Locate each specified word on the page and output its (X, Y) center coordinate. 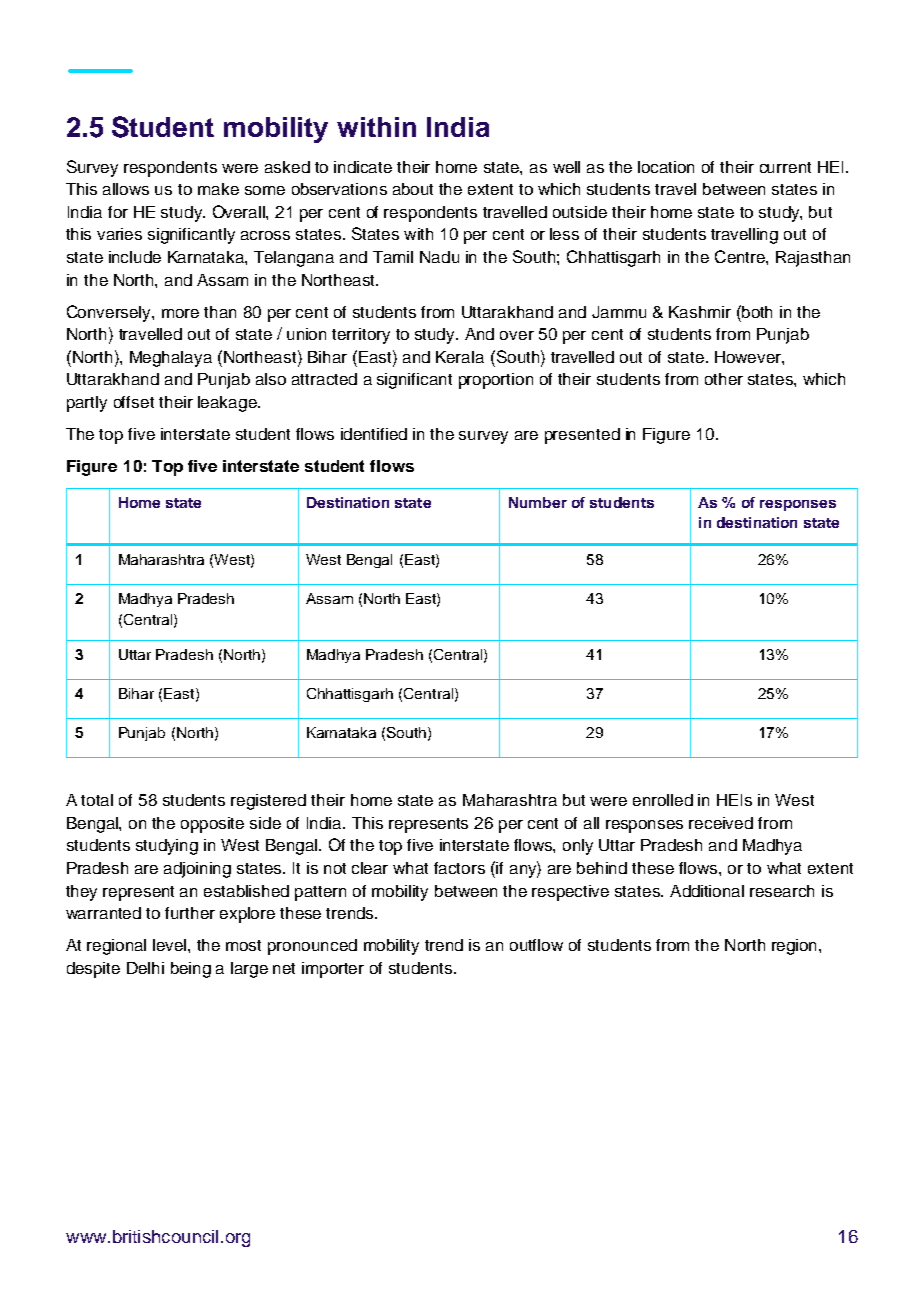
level (171, 945)
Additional (707, 891)
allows (126, 189)
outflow (536, 945)
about (413, 189)
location (666, 167)
